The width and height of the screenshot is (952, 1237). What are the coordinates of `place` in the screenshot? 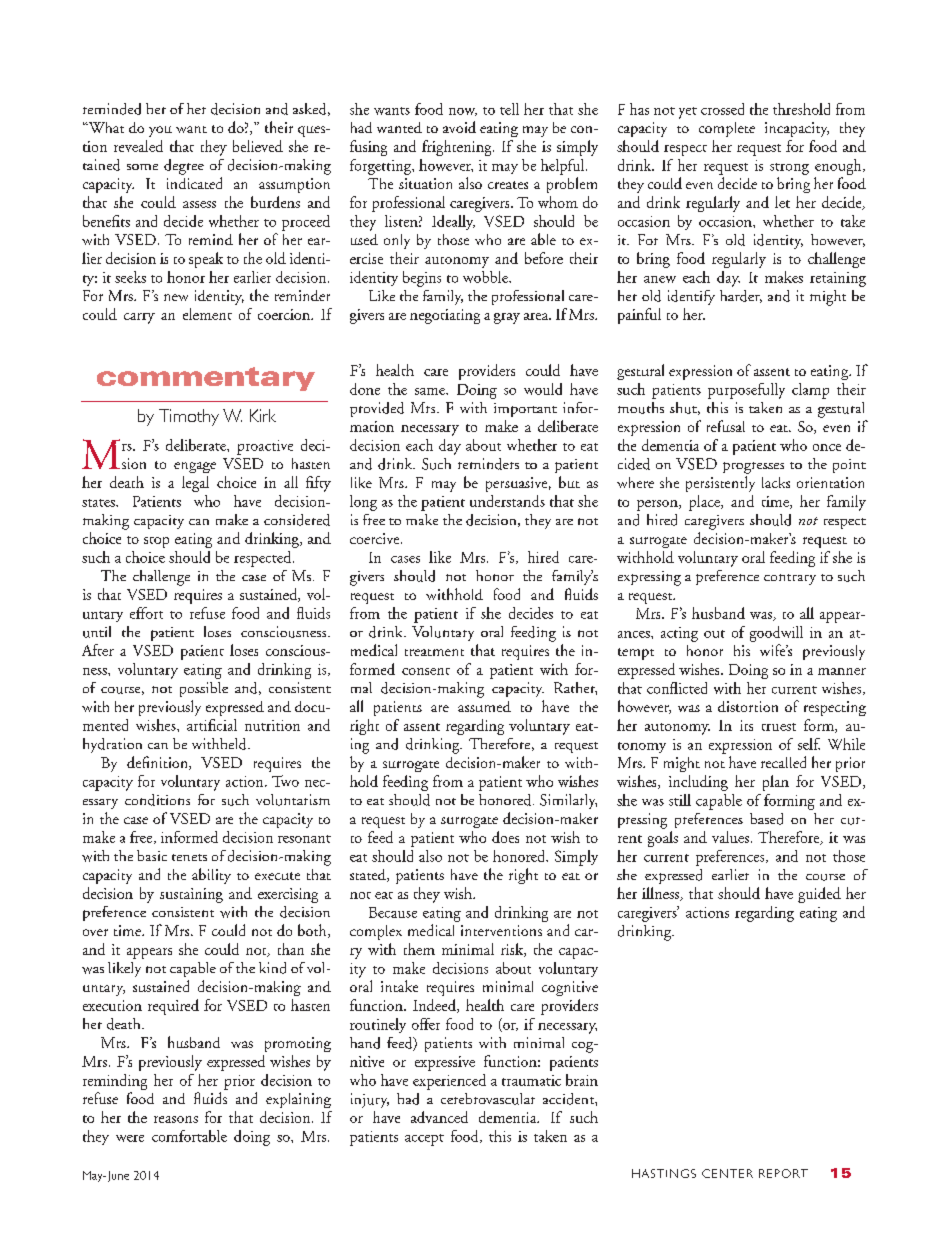 It's located at (705, 503).
